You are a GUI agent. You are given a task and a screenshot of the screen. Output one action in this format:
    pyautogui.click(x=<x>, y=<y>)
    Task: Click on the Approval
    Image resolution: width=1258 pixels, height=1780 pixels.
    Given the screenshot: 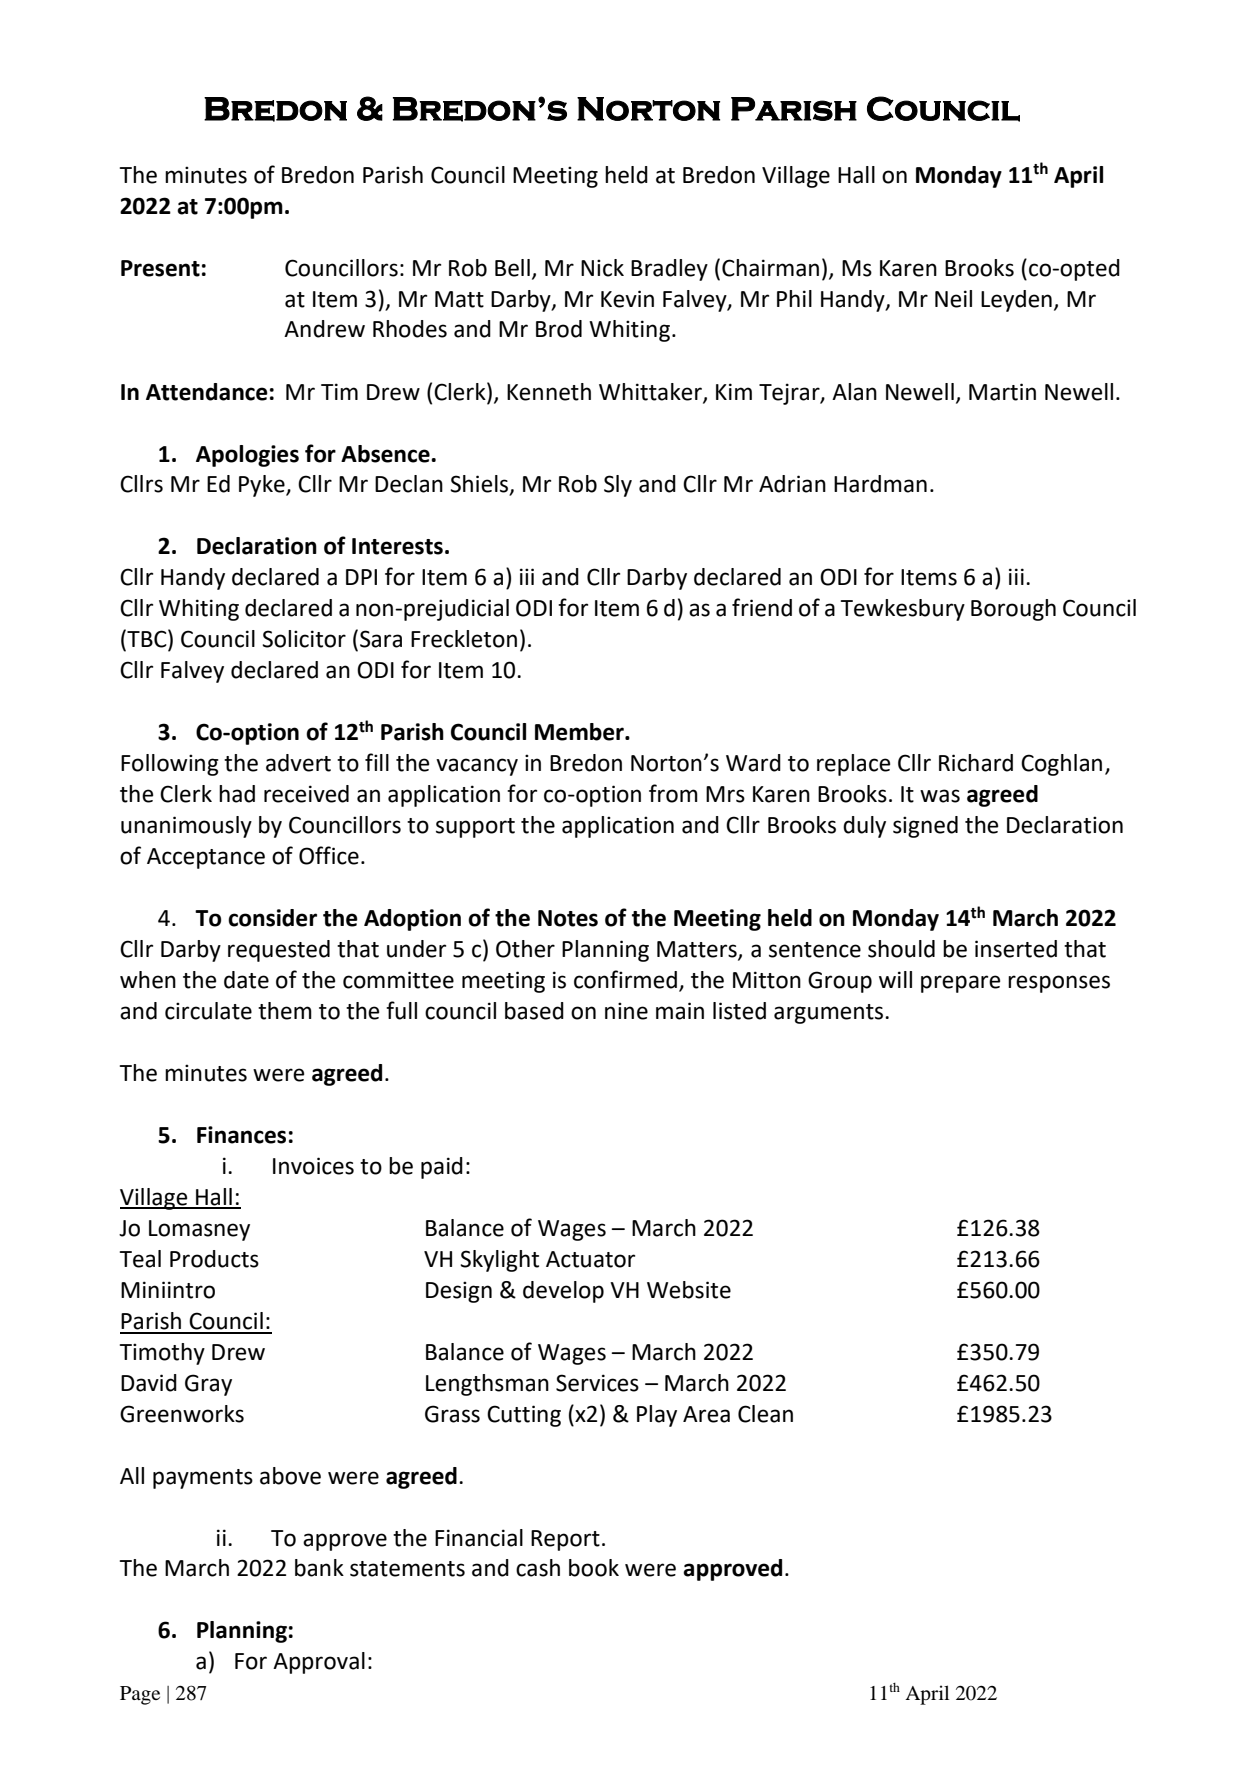 What is the action you would take?
    pyautogui.click(x=319, y=1663)
